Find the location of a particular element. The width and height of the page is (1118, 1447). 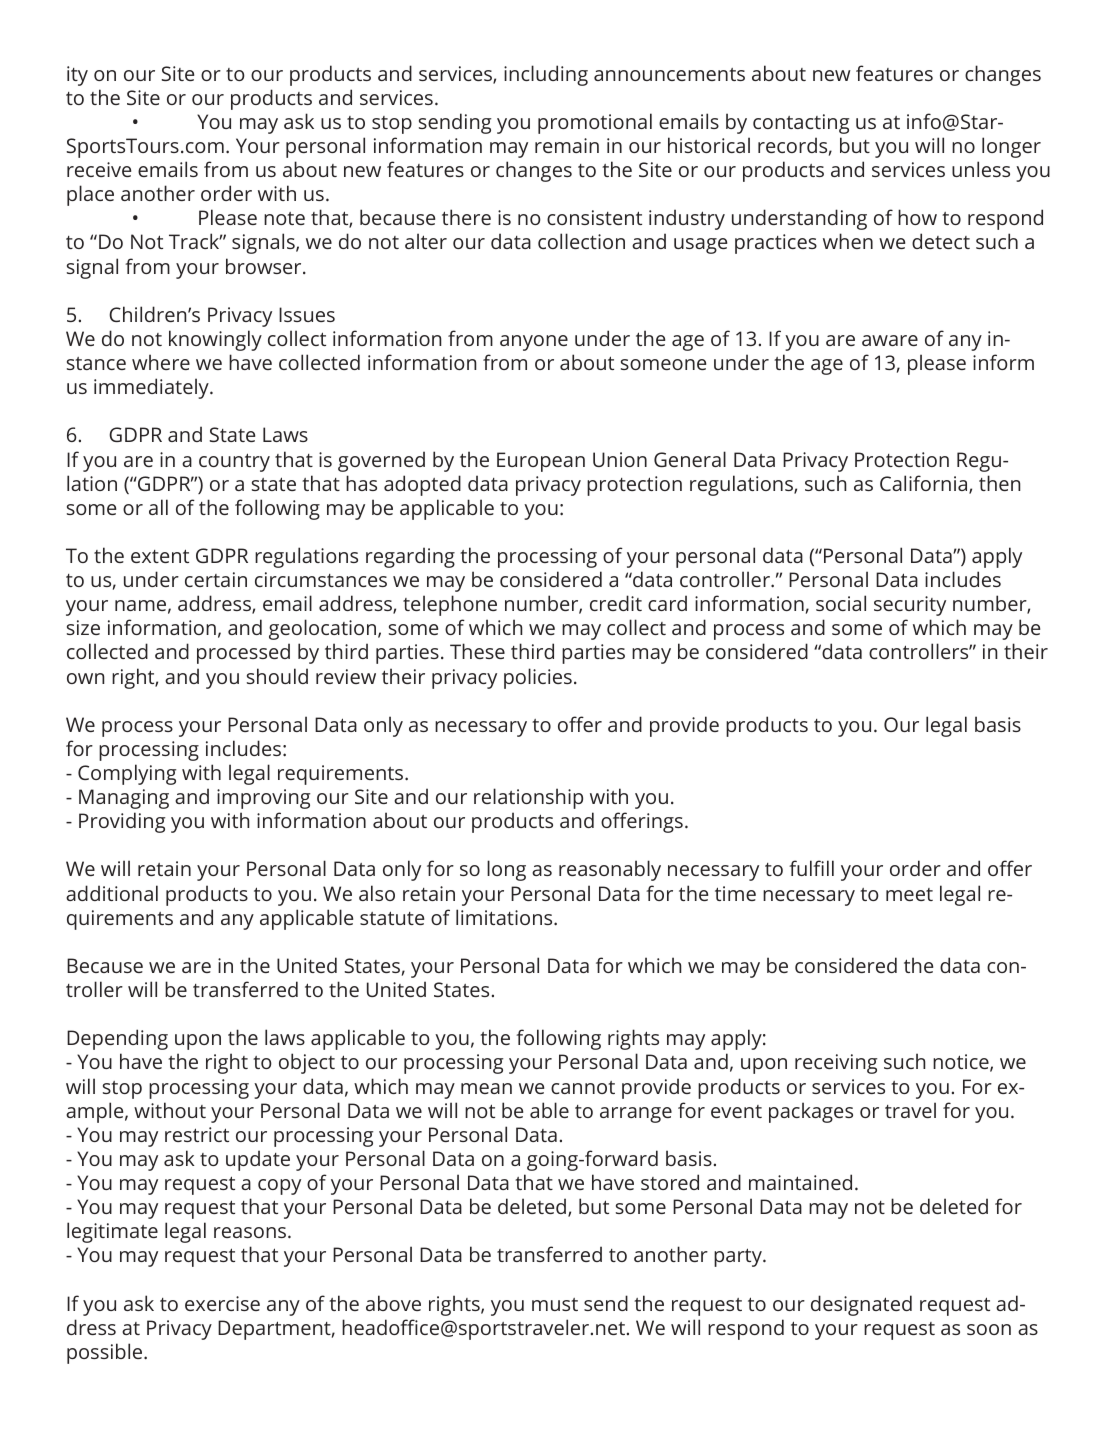

policies is located at coordinates (538, 678).
